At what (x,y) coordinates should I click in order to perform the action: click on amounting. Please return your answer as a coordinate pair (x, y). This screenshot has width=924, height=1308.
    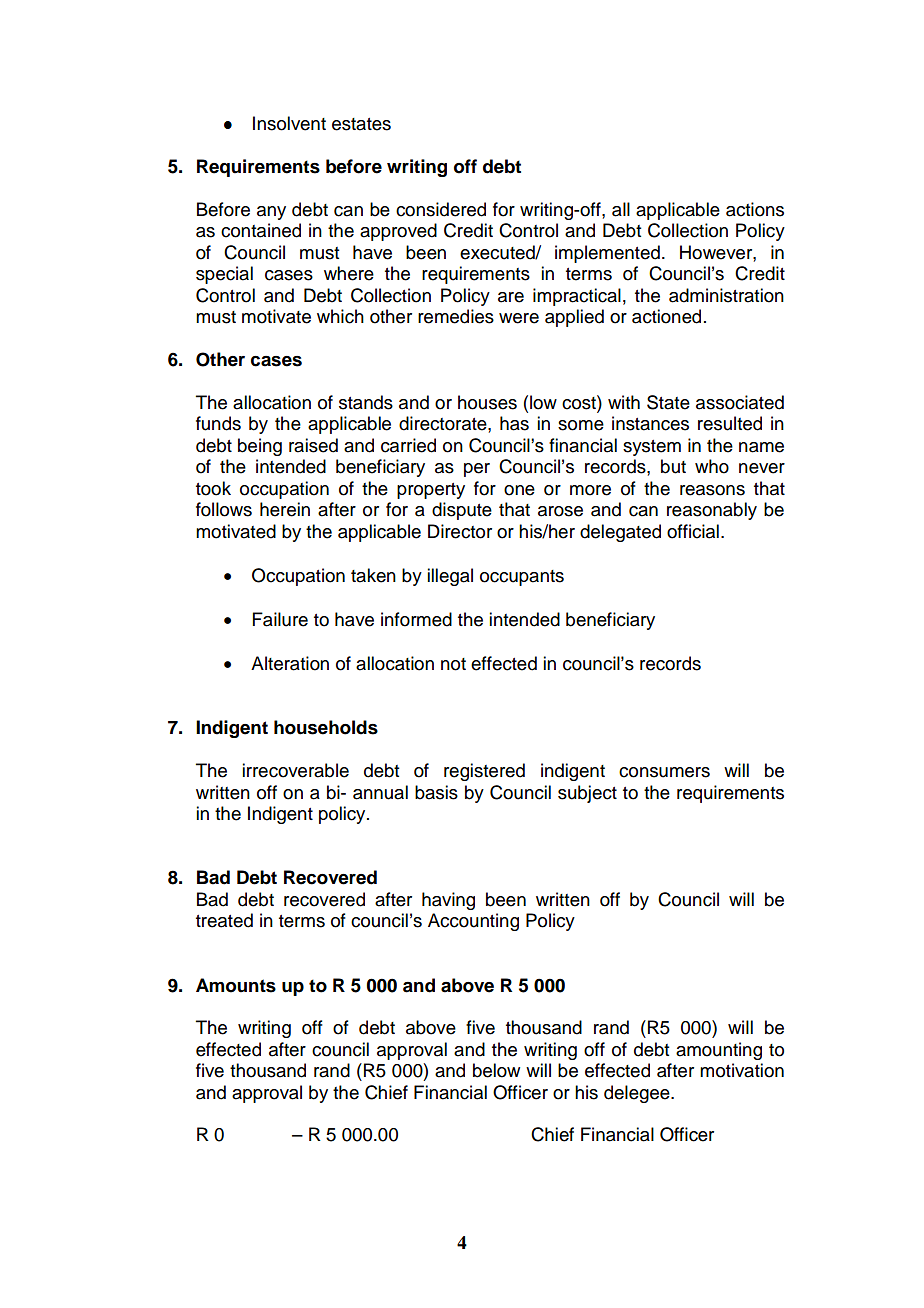
    Looking at the image, I should click on (719, 1051).
